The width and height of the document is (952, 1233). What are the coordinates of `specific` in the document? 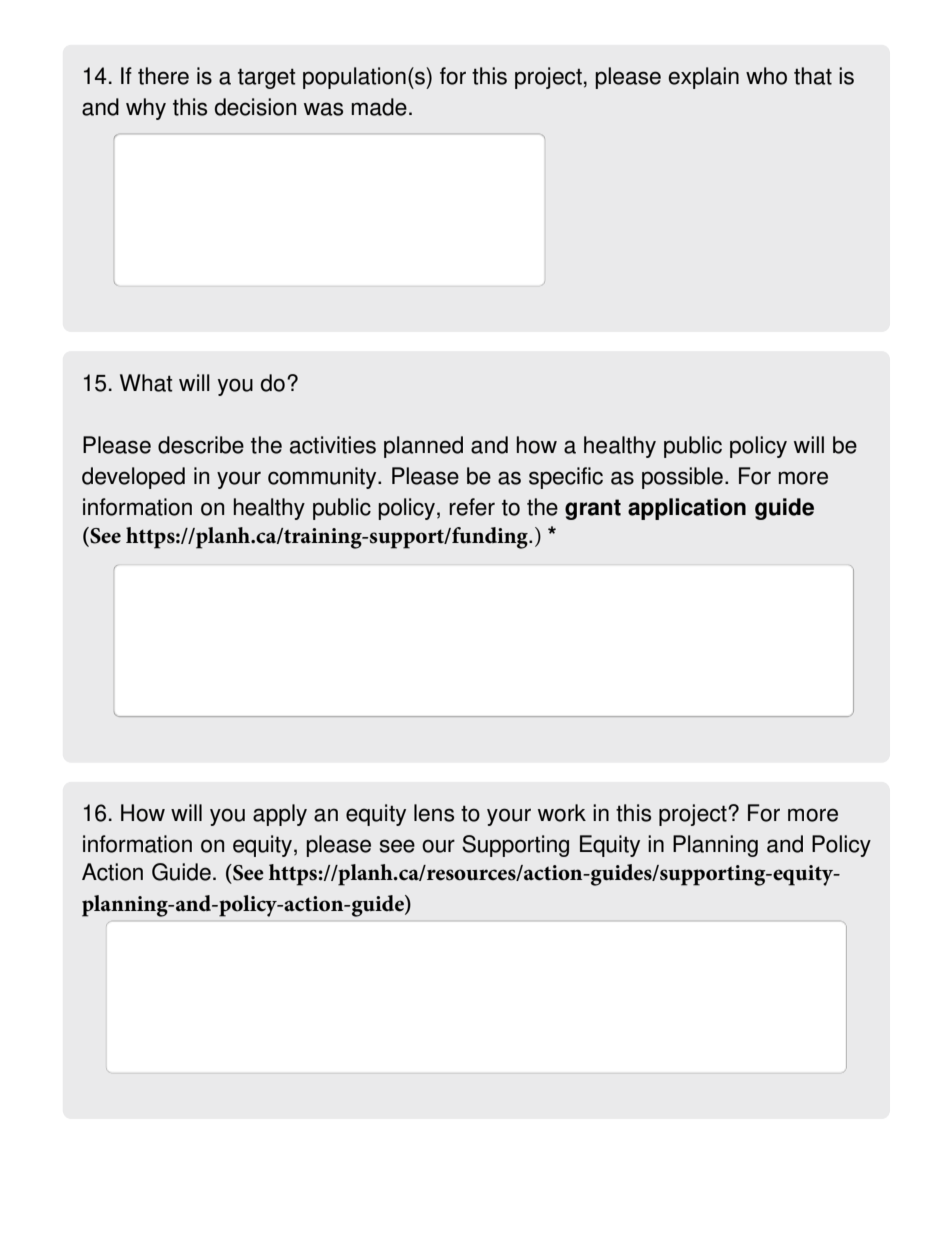 It's located at (566, 478).
